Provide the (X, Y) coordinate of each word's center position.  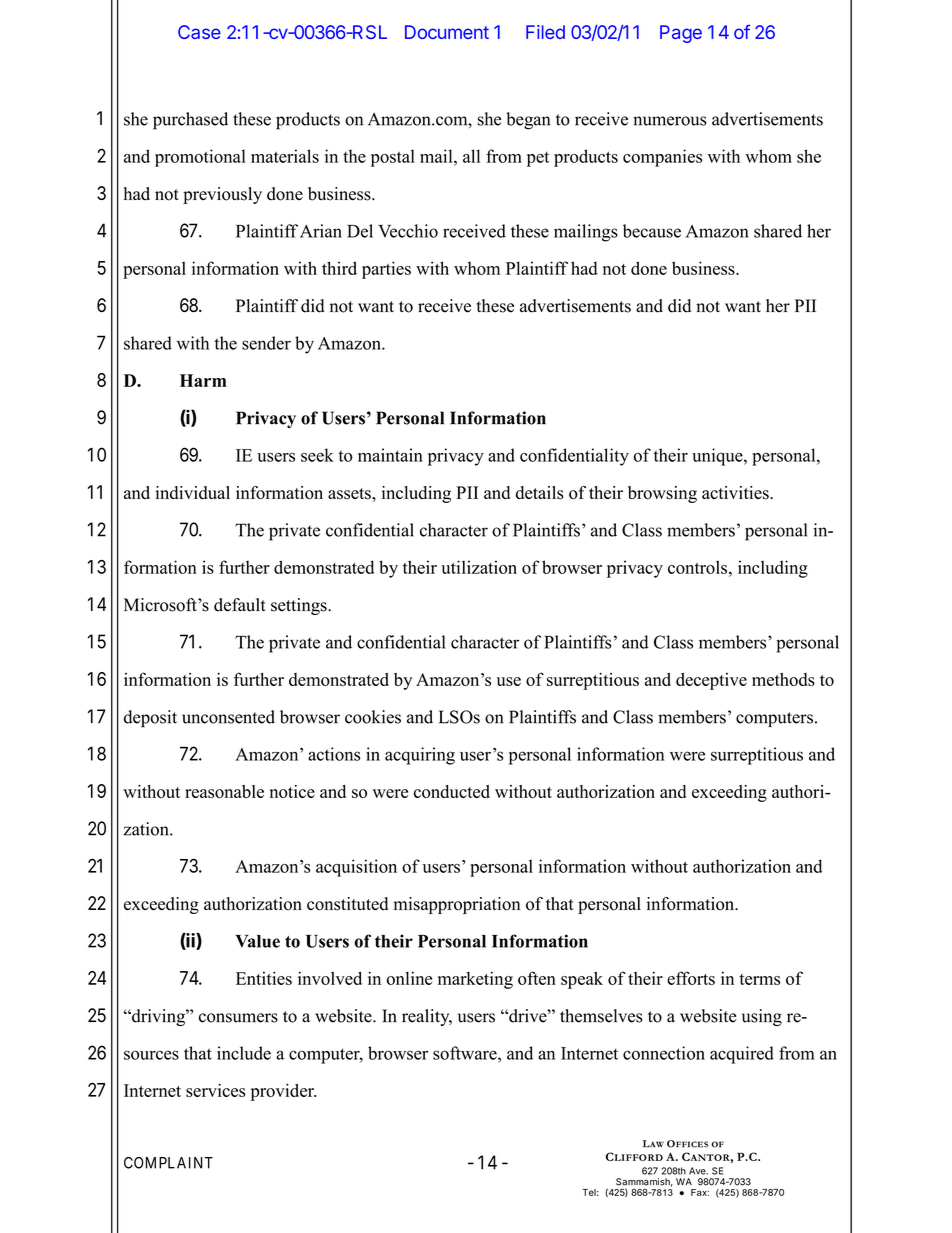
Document (447, 32)
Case (199, 32)
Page (681, 34)
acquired (742, 1055)
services (215, 1090)
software (466, 1053)
